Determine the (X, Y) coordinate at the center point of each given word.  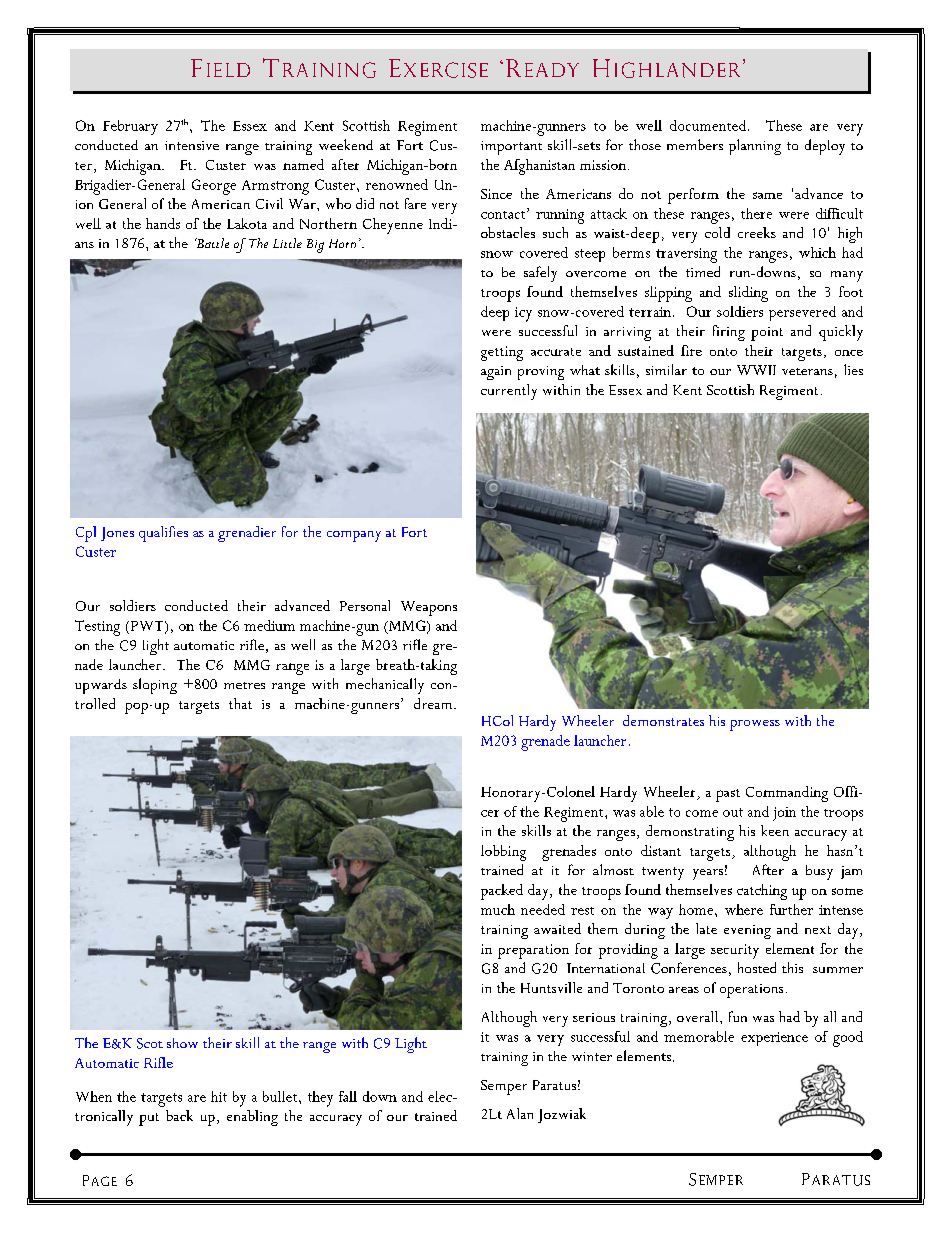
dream (434, 703)
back (179, 1115)
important (511, 148)
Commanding (787, 794)
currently (509, 392)
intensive (192, 145)
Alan (520, 1113)
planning (755, 147)
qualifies (163, 534)
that (240, 703)
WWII (756, 370)
